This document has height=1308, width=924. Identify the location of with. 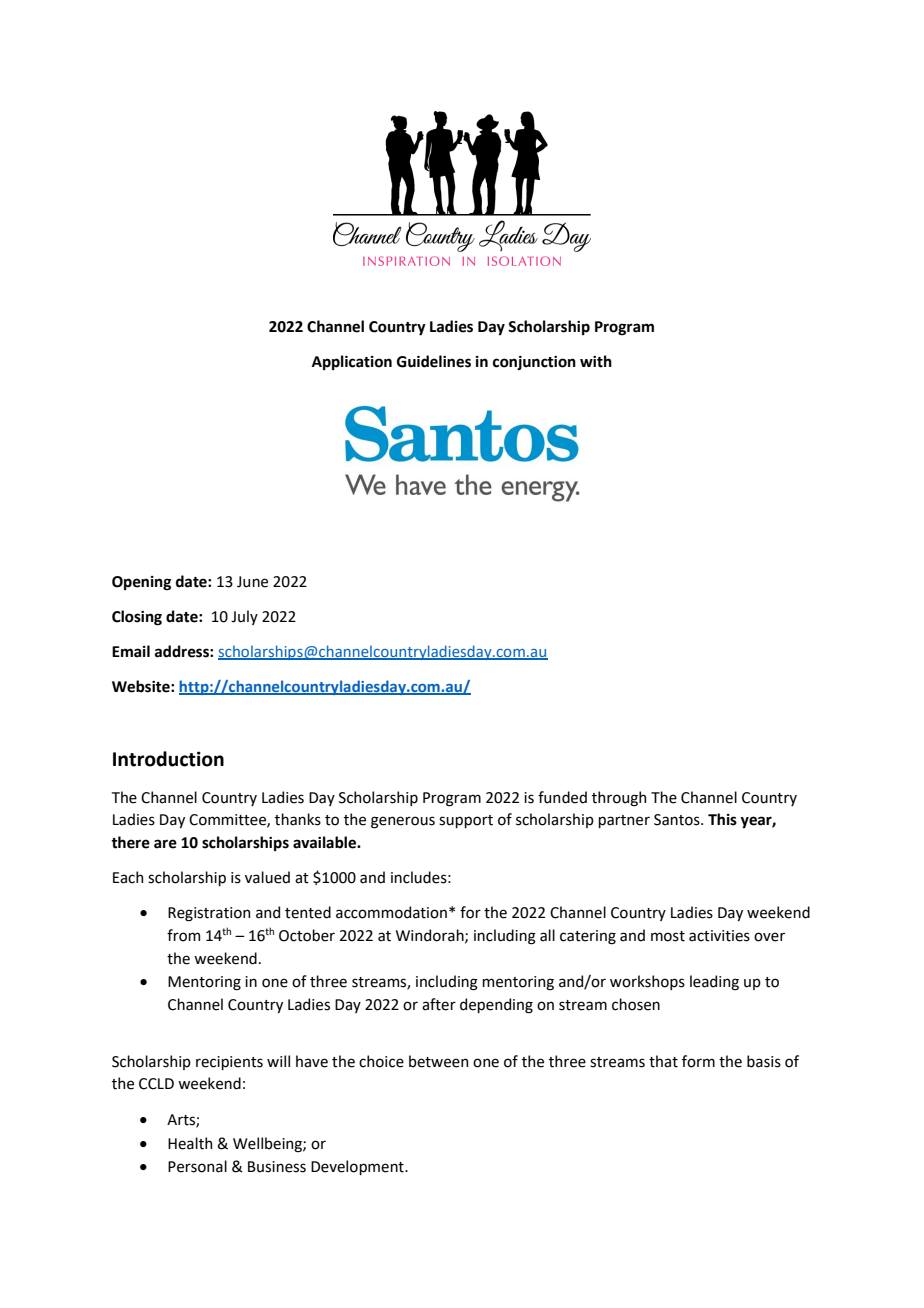
(596, 361).
